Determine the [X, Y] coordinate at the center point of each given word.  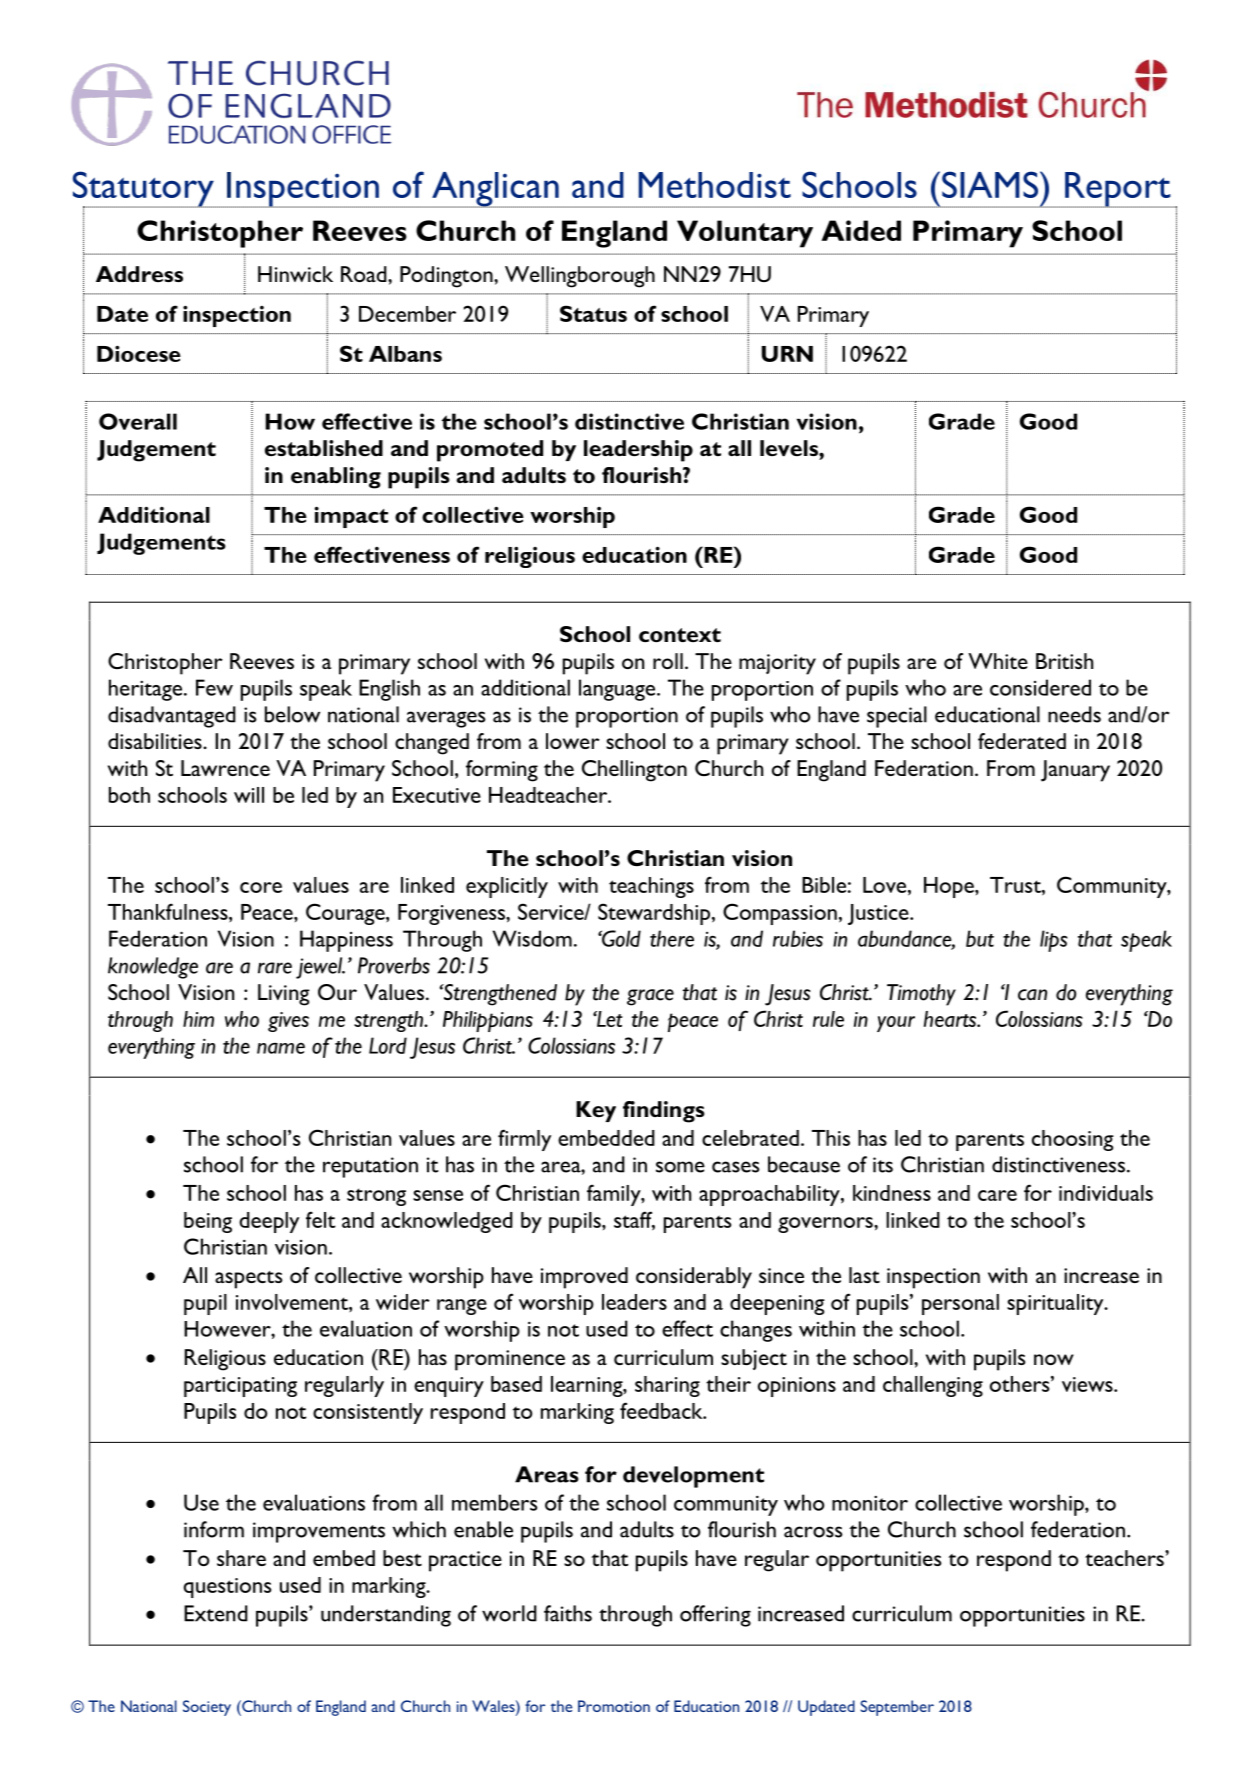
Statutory [144, 190]
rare [275, 968]
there [672, 938]
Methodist [715, 185]
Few [214, 687]
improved [584, 1278]
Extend [216, 1613]
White [998, 661]
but [980, 938]
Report [1118, 190]
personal [960, 1304]
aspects [248, 1280]
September [897, 1708]
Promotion [614, 1706]
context [680, 635]
